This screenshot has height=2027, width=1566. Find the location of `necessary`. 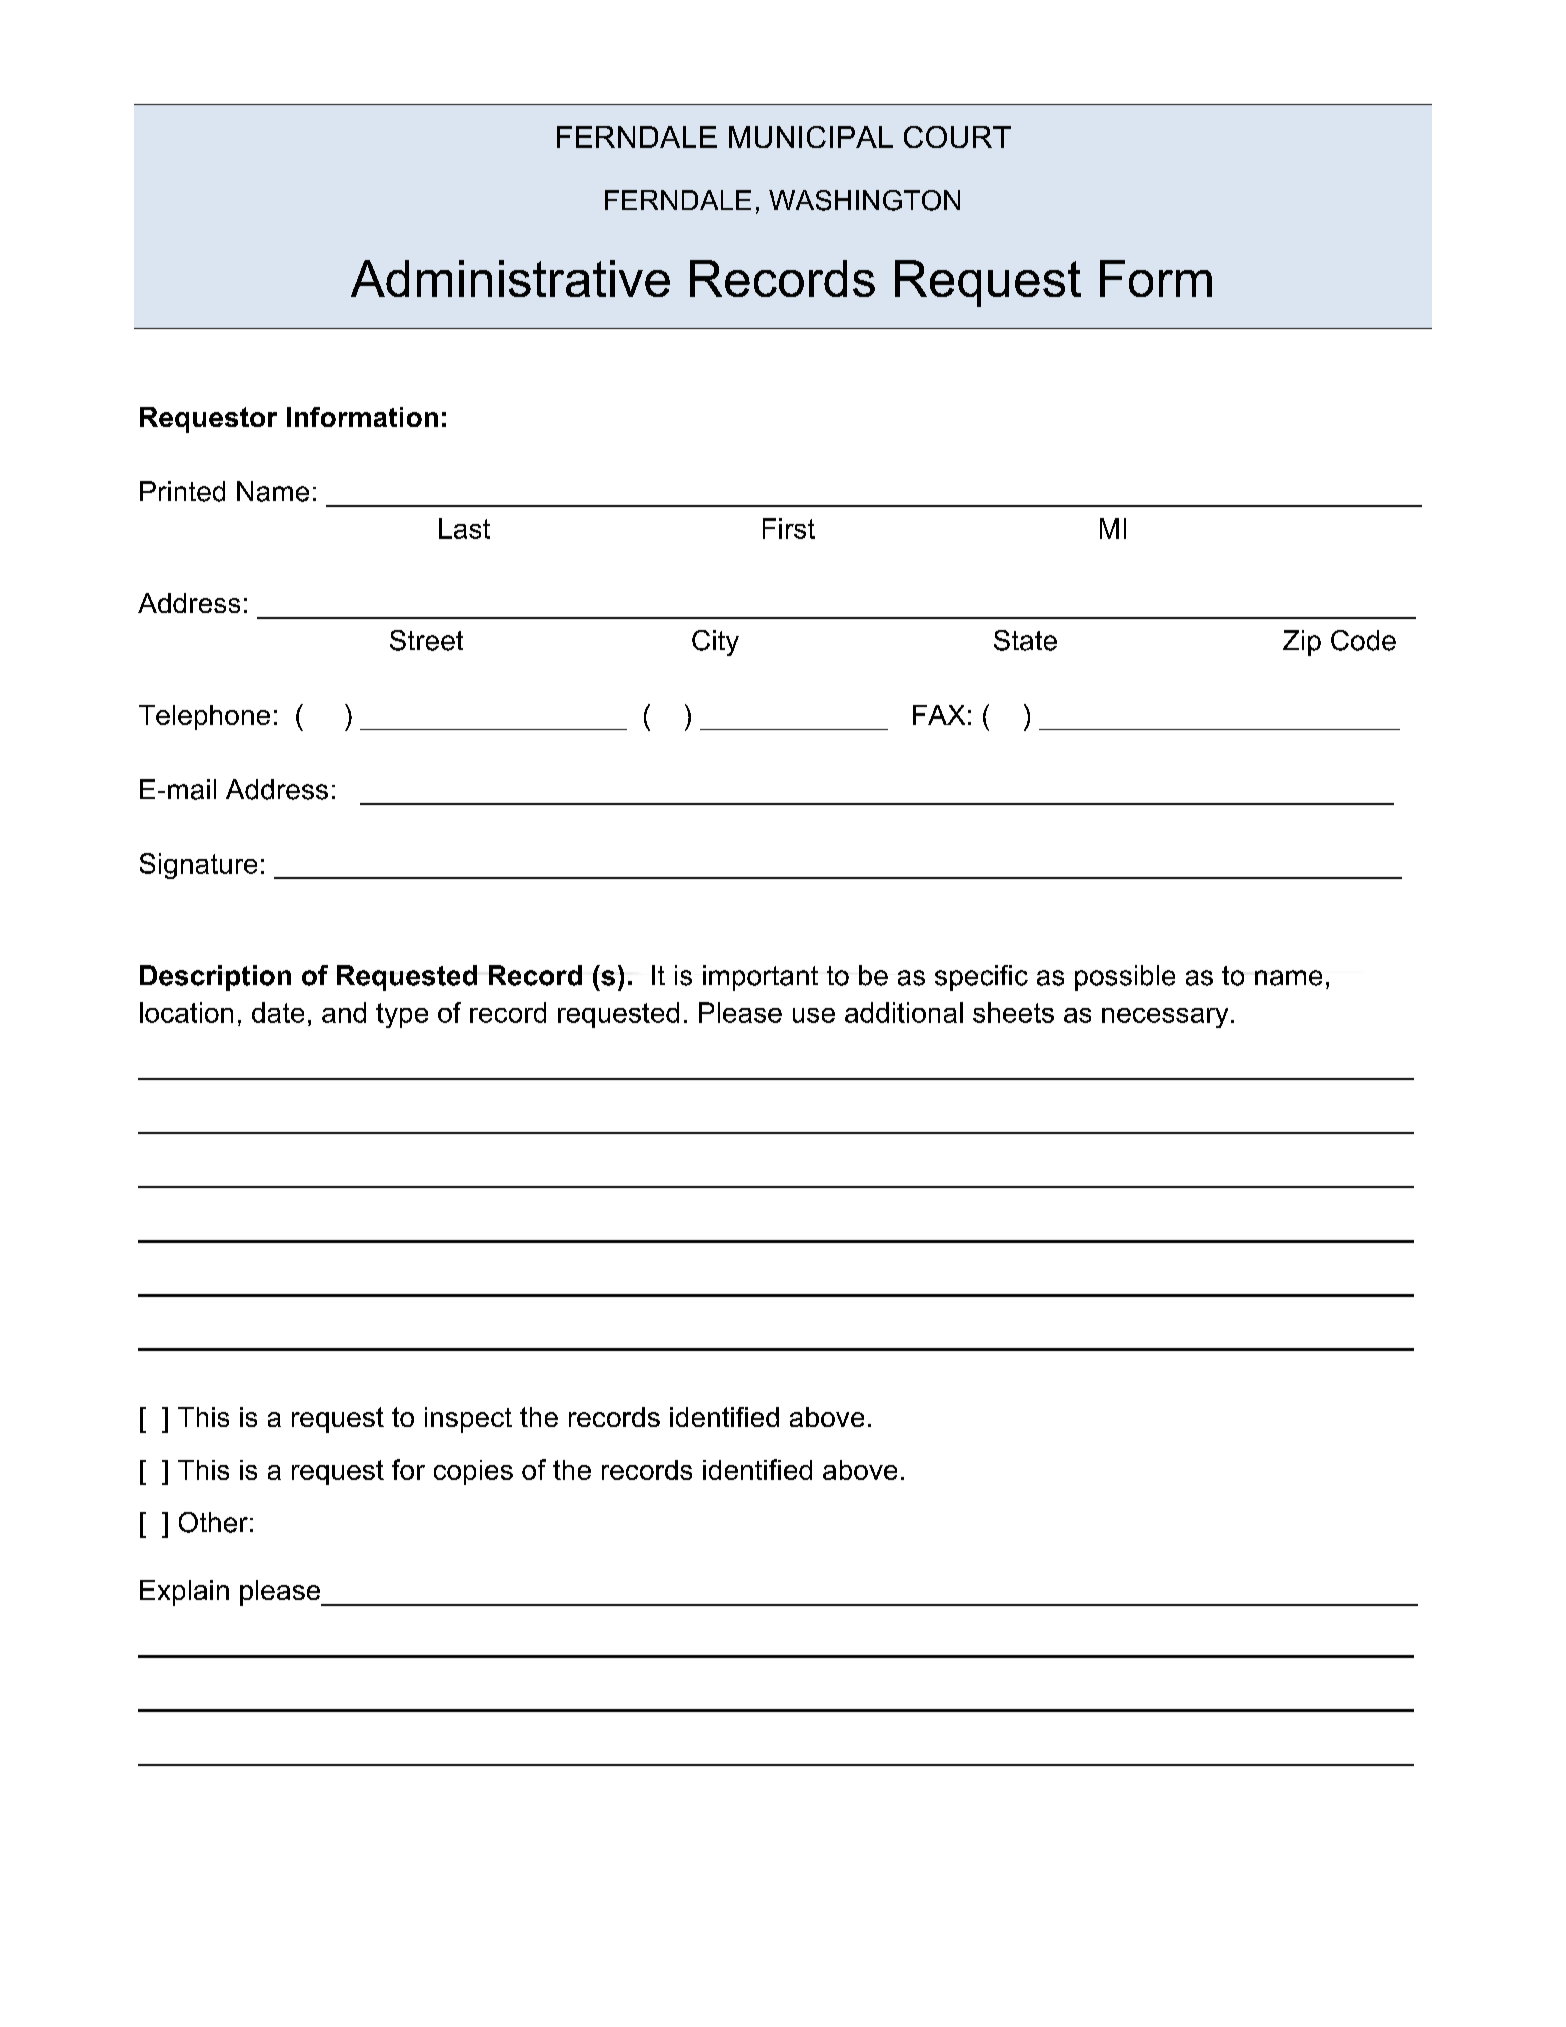

necessary is located at coordinates (1165, 1018).
